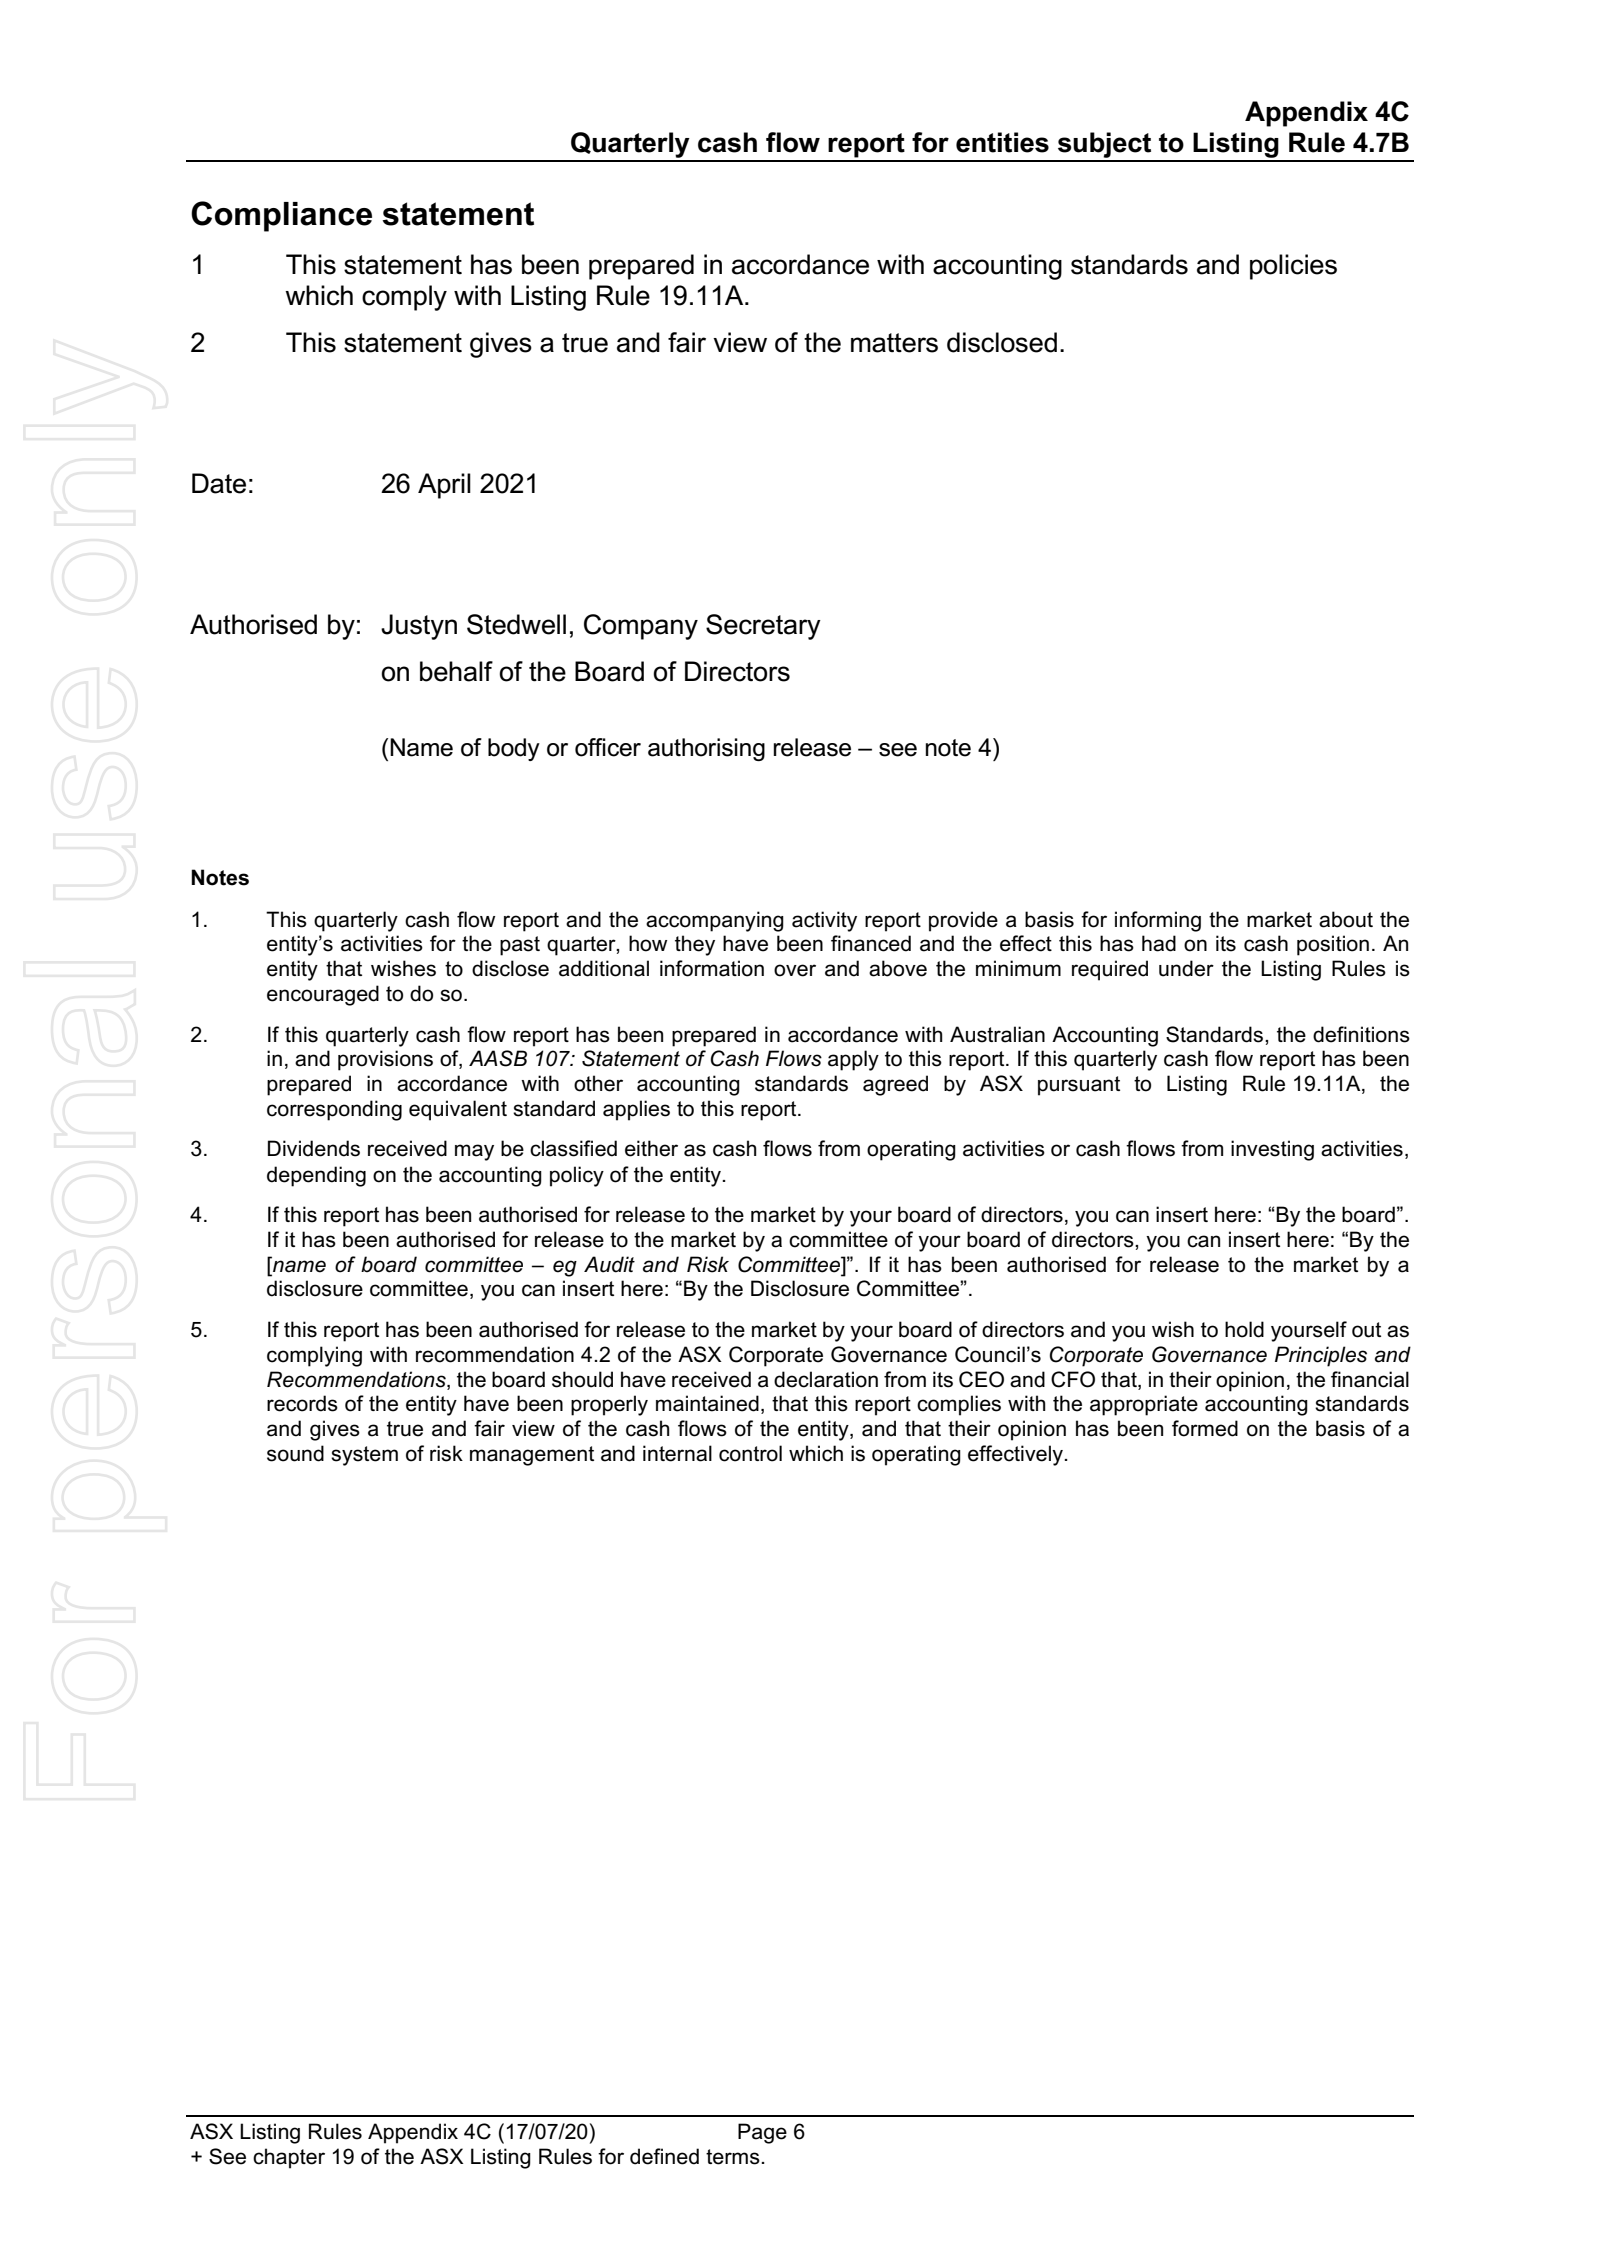 The height and width of the document is (2264, 1600). Describe the element at coordinates (281, 216) in the document. I see `Compliance` at that location.
